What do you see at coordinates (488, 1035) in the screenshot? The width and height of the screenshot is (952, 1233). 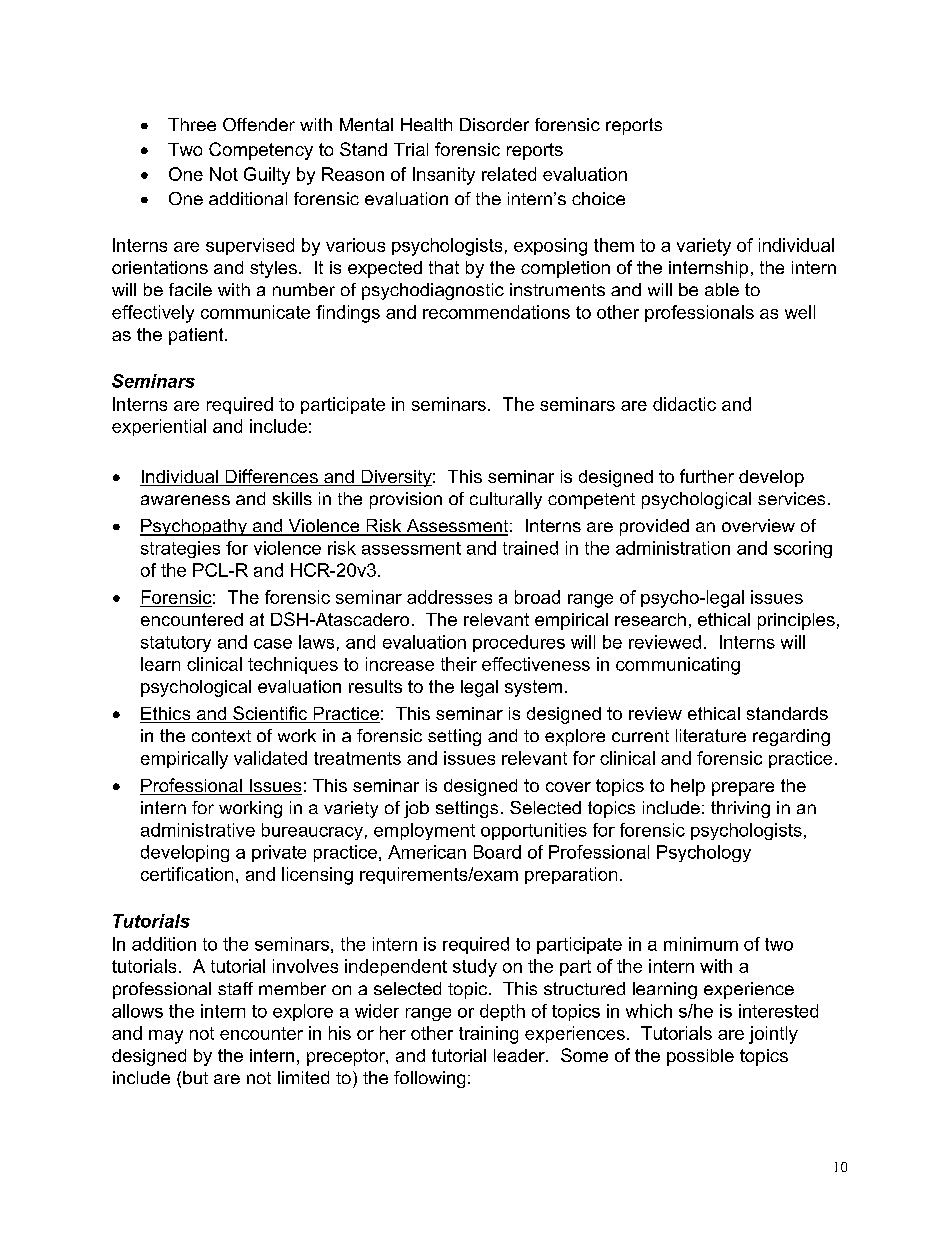 I see `training` at bounding box center [488, 1035].
